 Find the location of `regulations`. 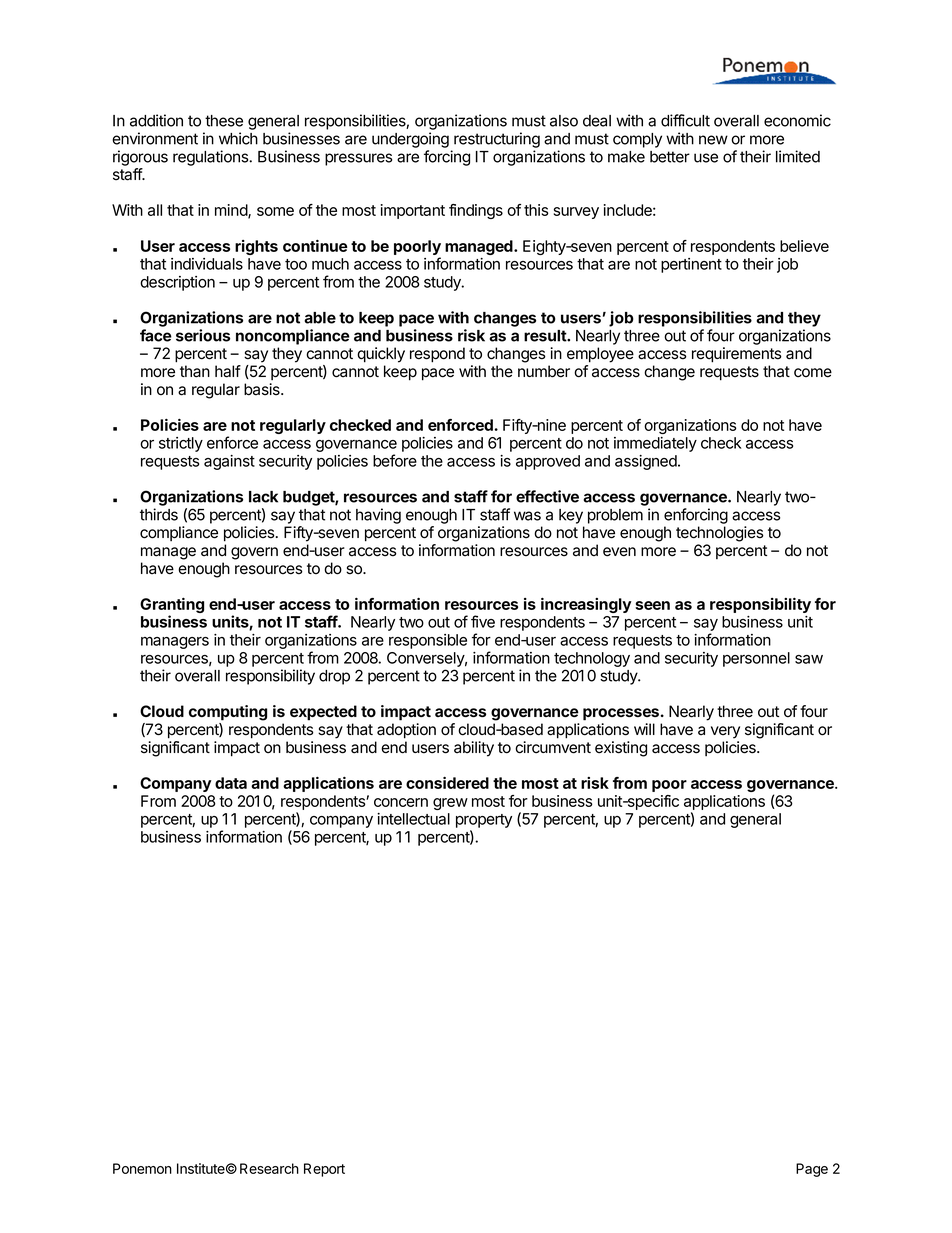

regulations is located at coordinates (211, 158).
